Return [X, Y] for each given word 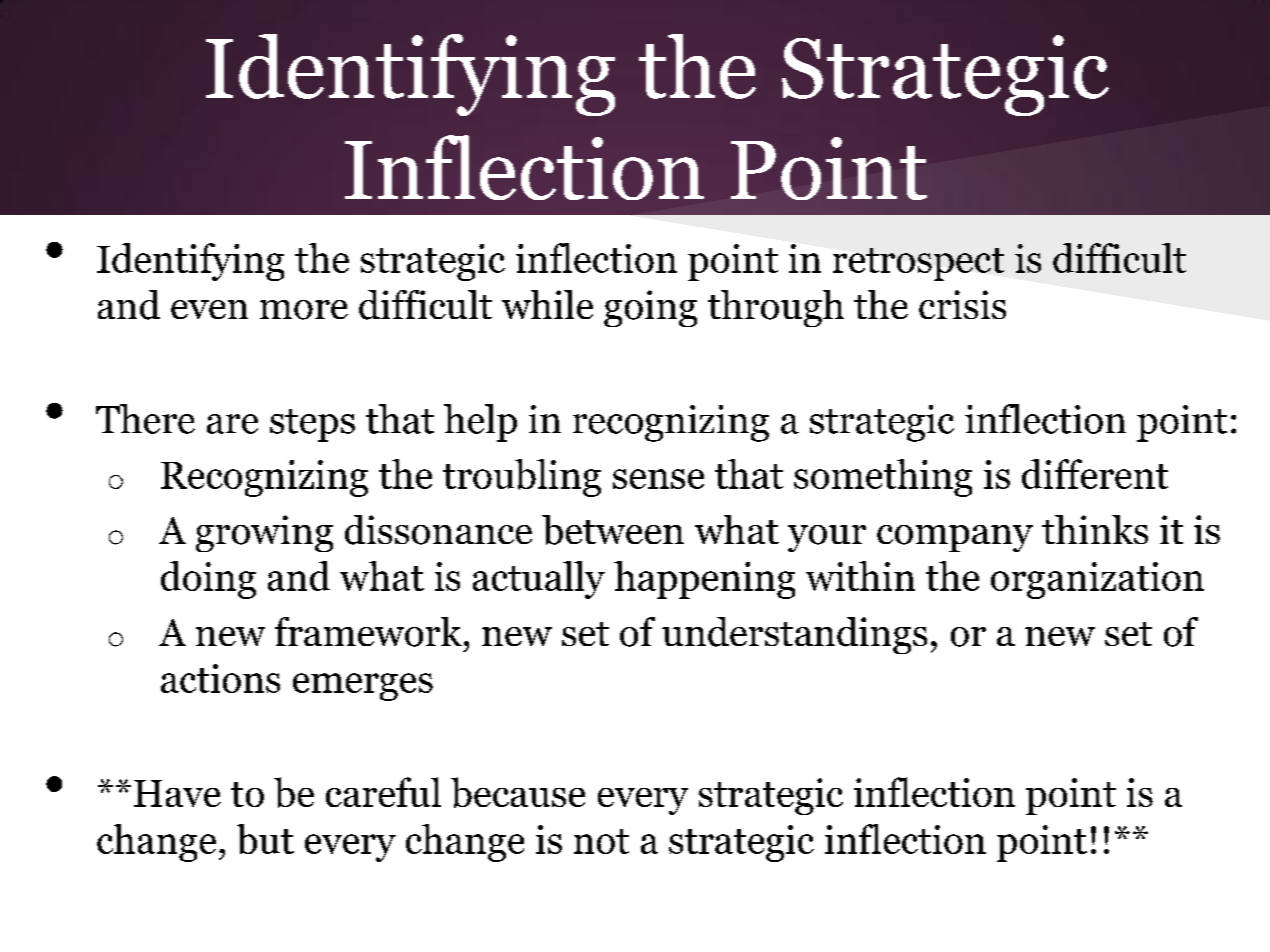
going [650, 308]
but [265, 839]
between [613, 530]
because [518, 792]
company [955, 538]
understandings [794, 635]
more [304, 310]
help [480, 423]
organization [1097, 580]
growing [264, 533]
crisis [962, 304]
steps [312, 425]
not [601, 841]
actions [220, 678]
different [1095, 474]
